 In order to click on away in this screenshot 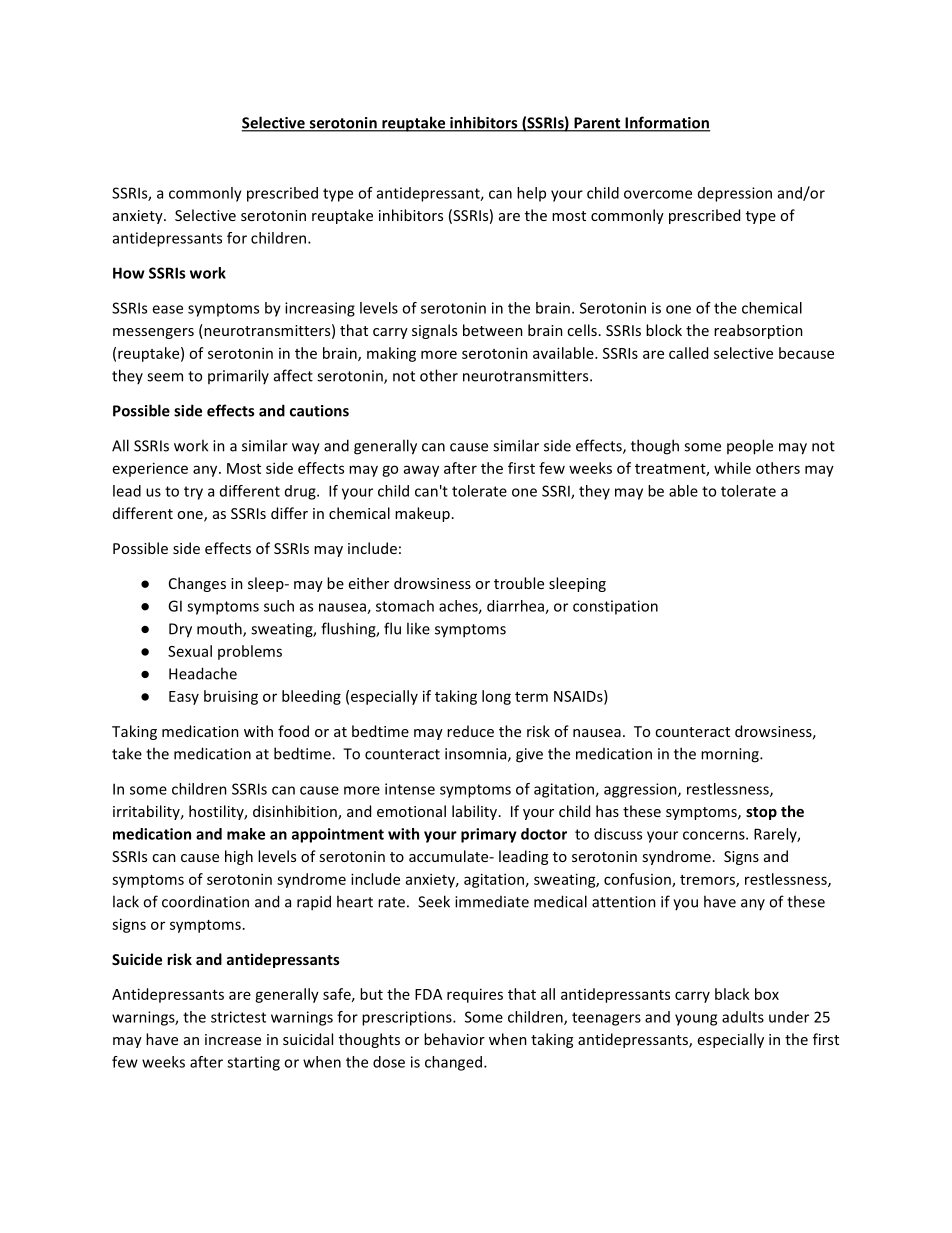, I will do `click(421, 471)`.
